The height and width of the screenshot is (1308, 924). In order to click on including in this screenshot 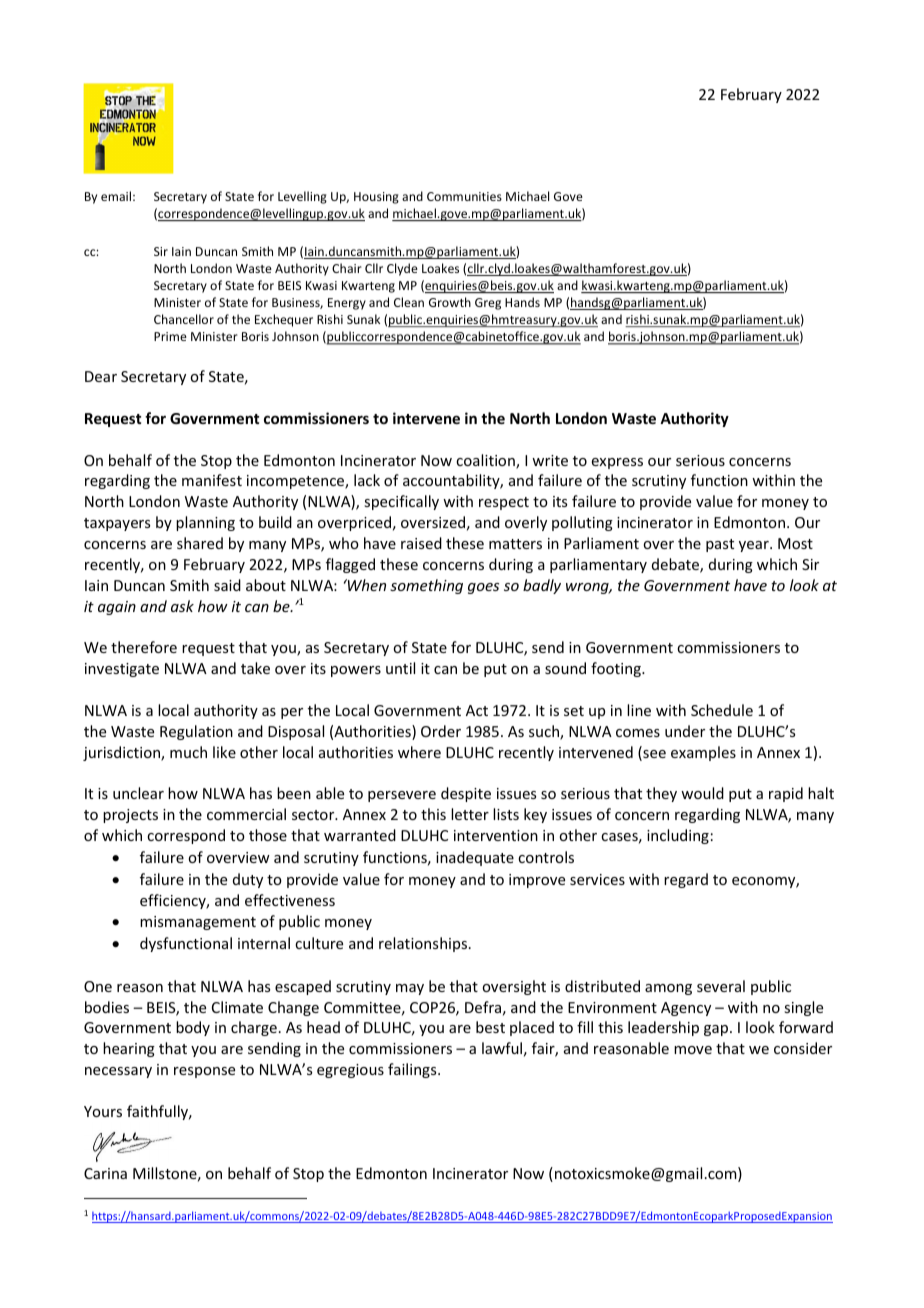, I will do `click(678, 836)`.
